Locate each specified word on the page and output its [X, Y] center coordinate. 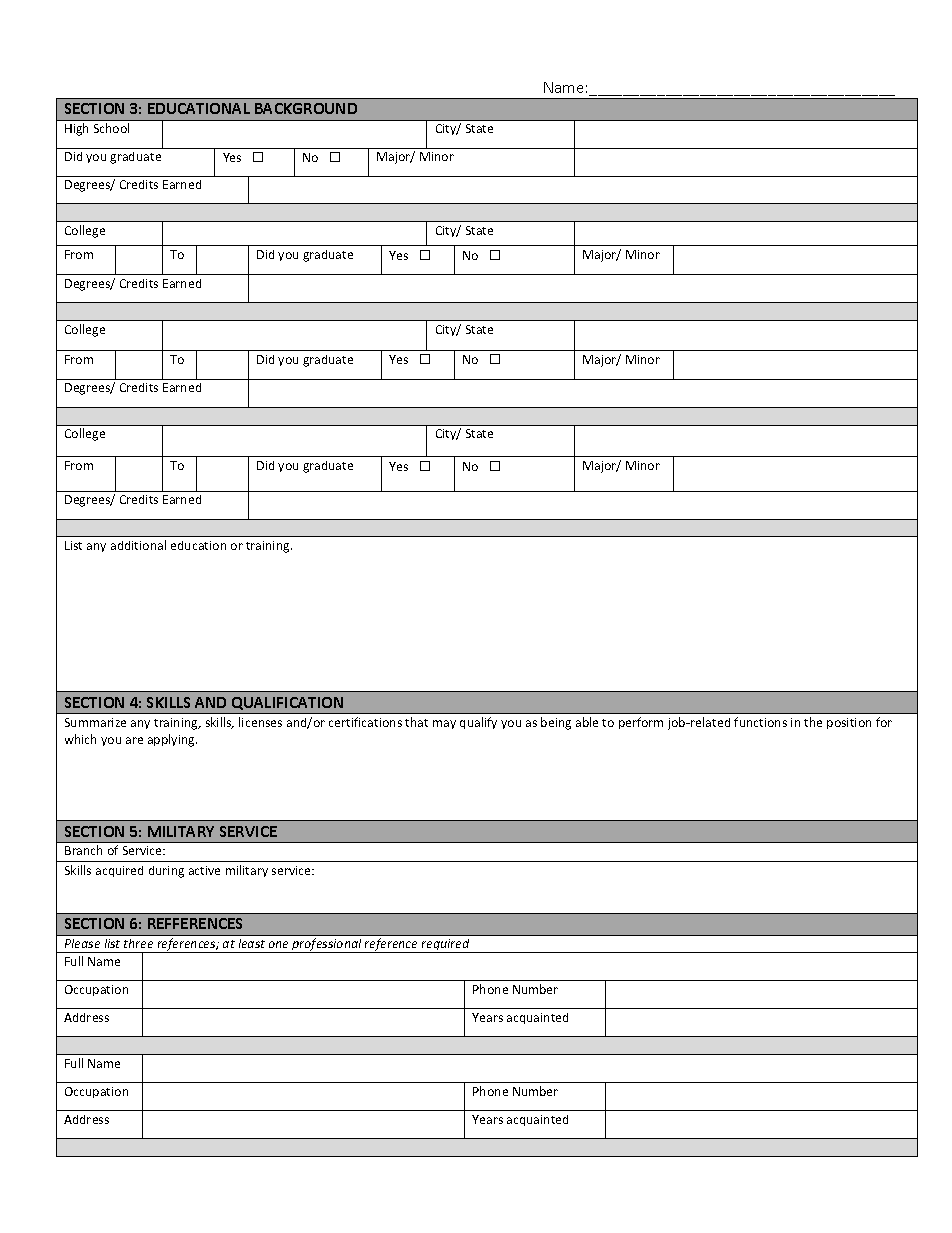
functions [760, 722]
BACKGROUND [306, 108]
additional [138, 545]
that [416, 722]
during [166, 872]
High [76, 129]
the [813, 722]
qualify [478, 723]
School [111, 128]
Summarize [95, 722]
